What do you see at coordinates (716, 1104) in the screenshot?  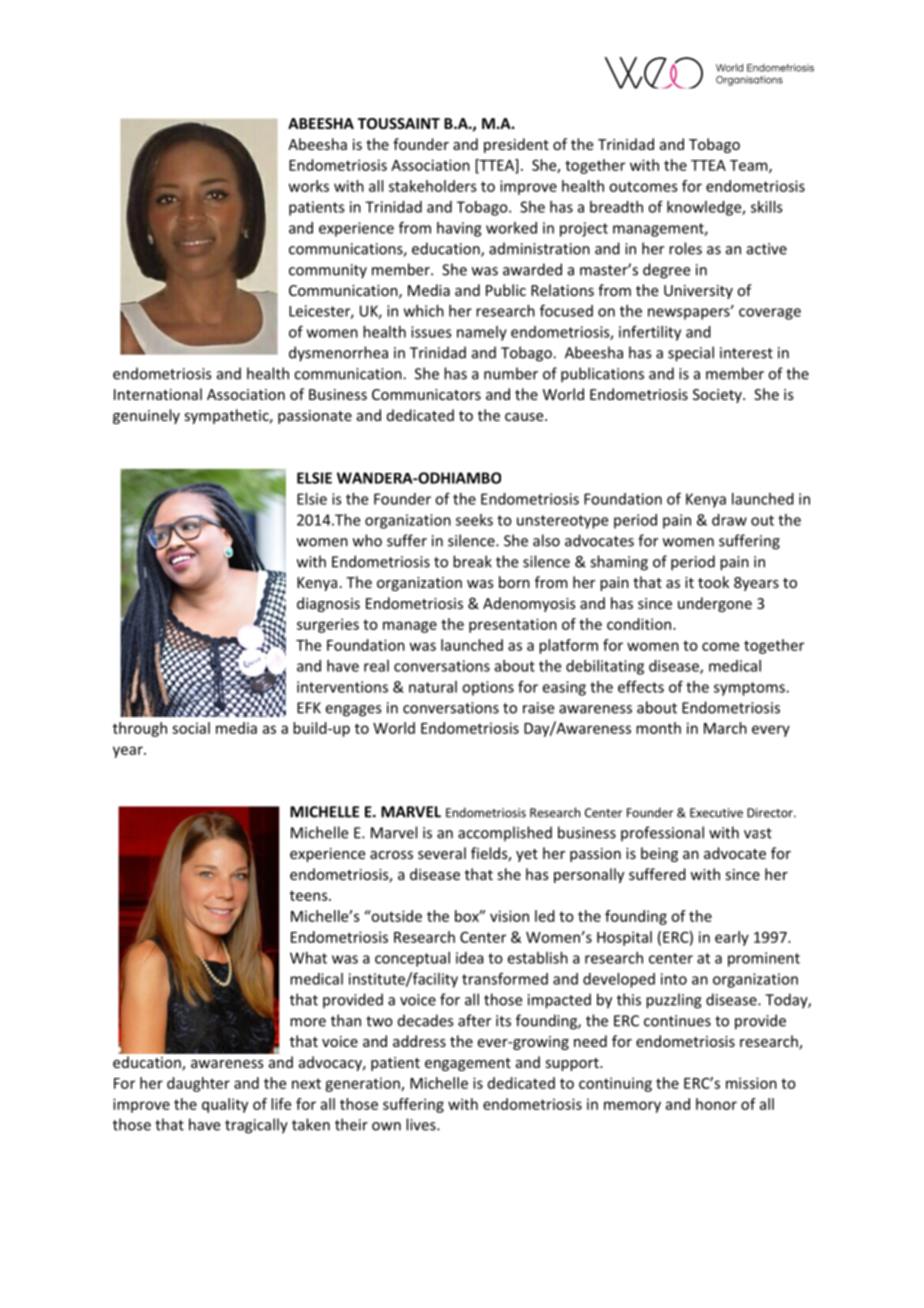 I see `honor` at bounding box center [716, 1104].
